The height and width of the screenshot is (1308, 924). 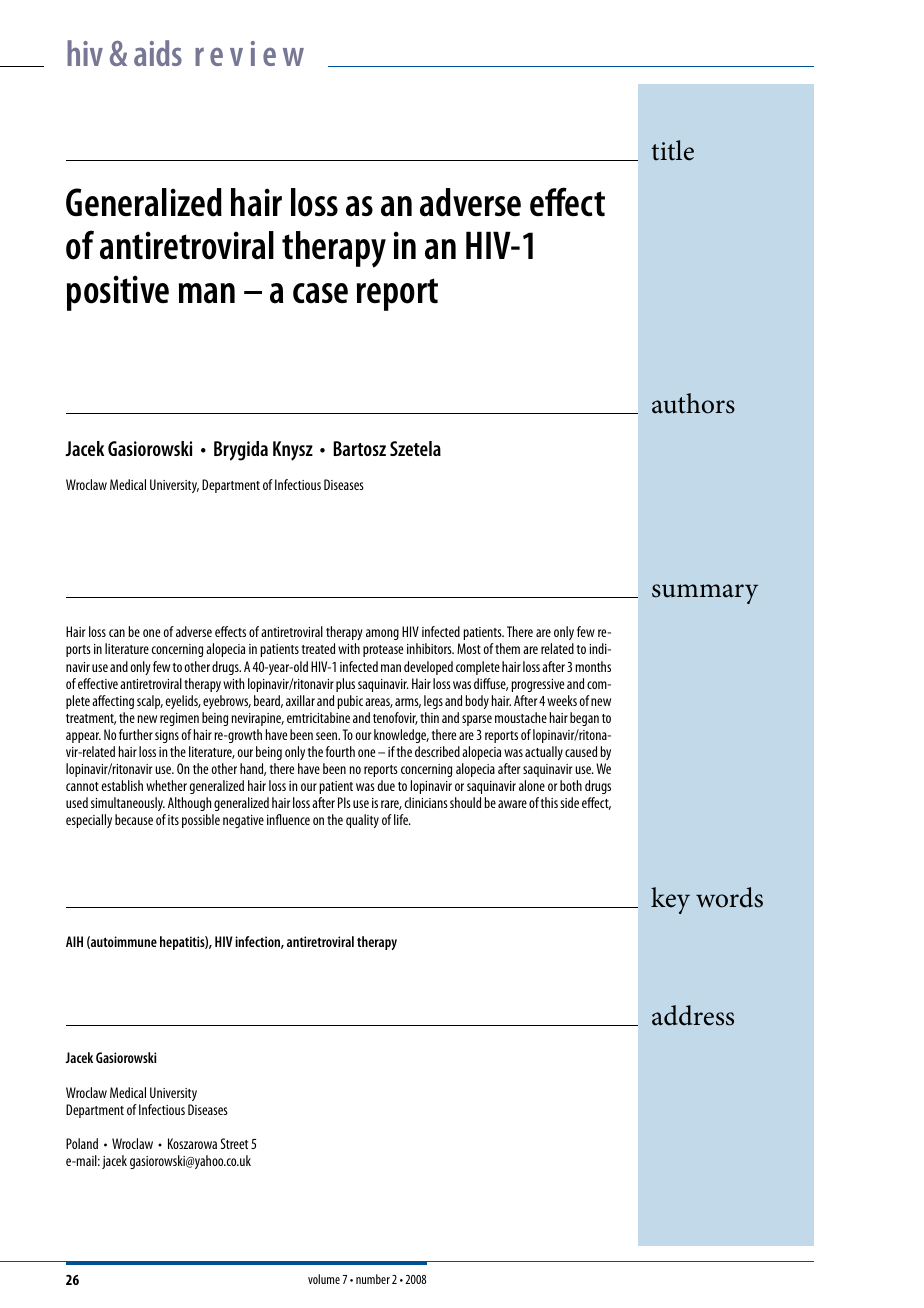 I want to click on authors, so click(x=693, y=403).
